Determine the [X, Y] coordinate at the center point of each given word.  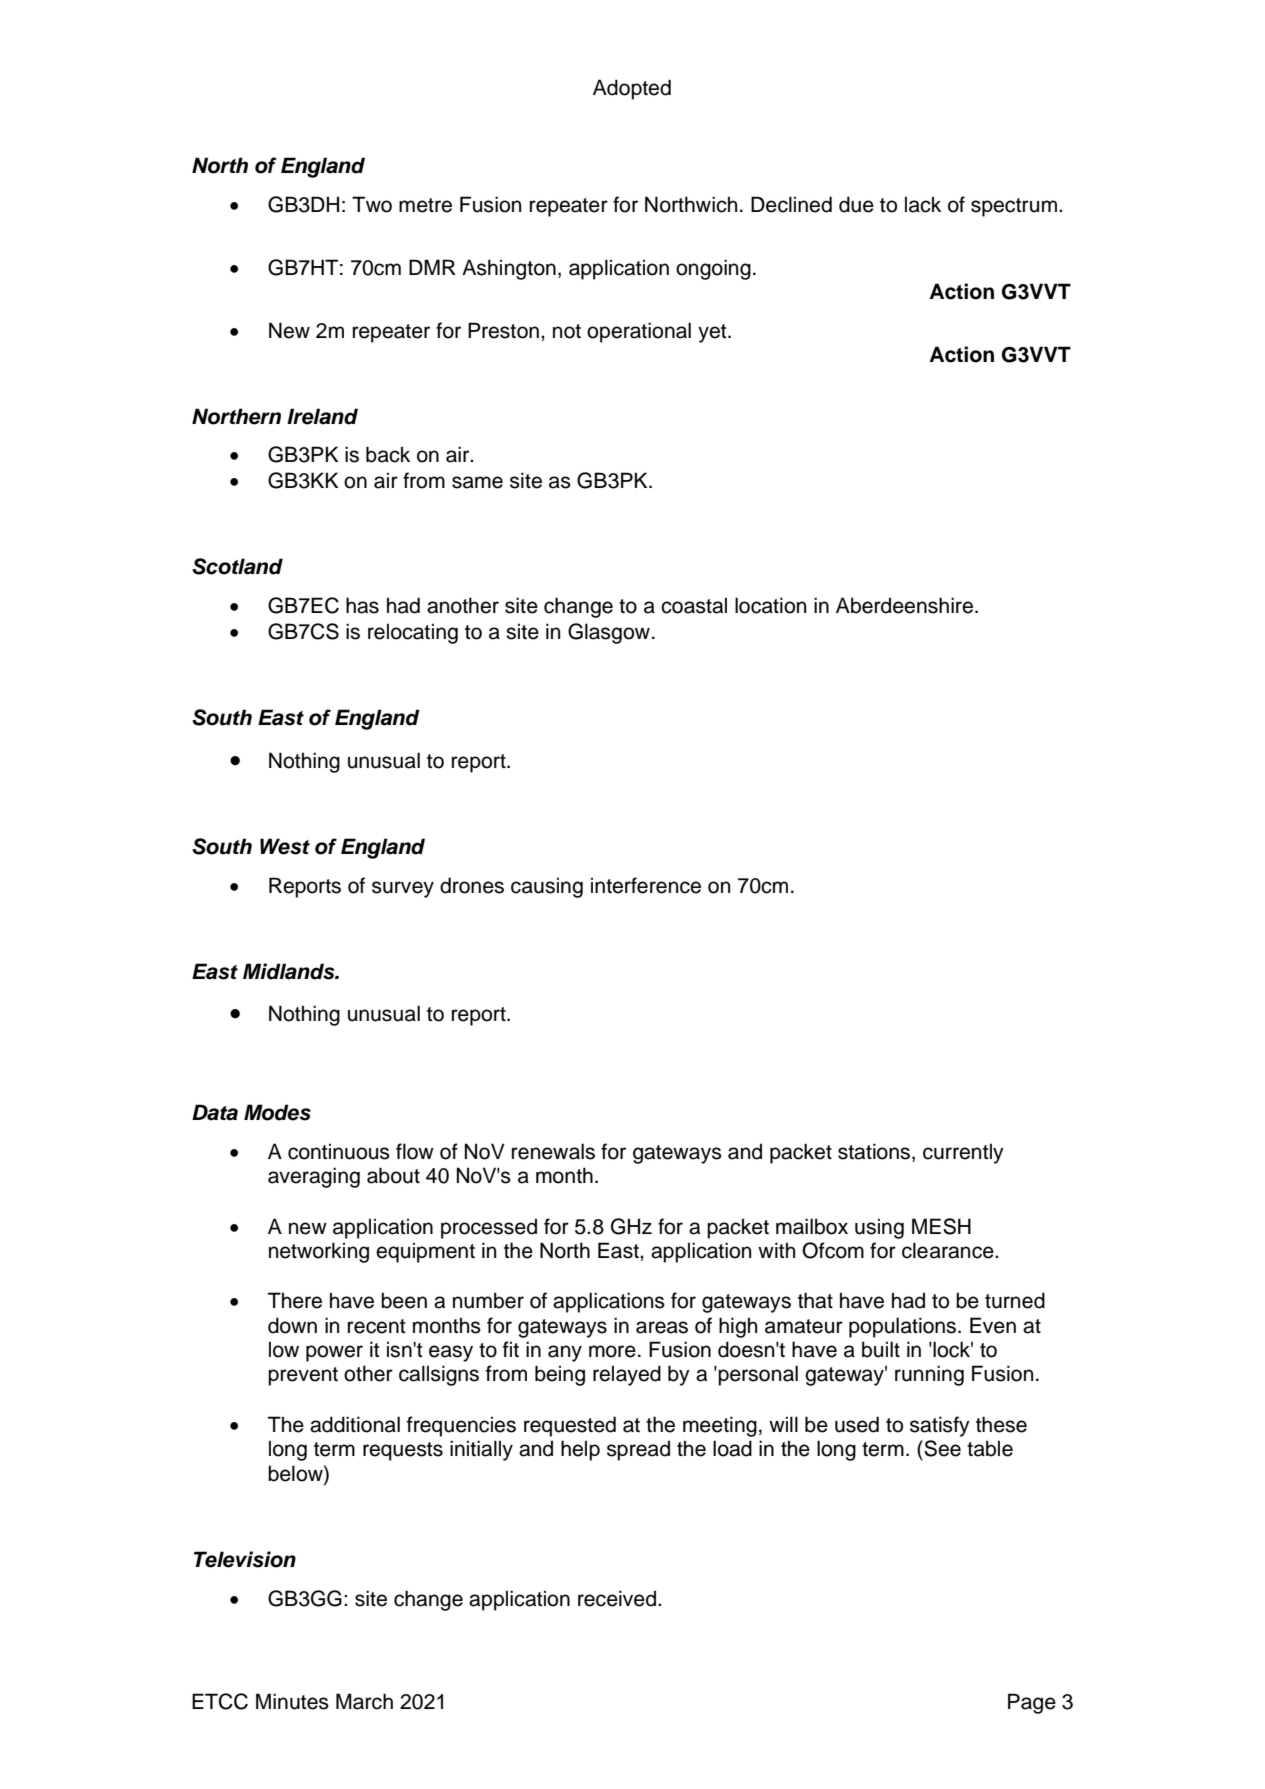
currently [963, 1153]
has [362, 605]
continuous [339, 1151]
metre [425, 205]
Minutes [292, 1701]
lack [923, 204]
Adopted [632, 89]
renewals [553, 1151]
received [617, 1598]
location [770, 605]
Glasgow [609, 633]
